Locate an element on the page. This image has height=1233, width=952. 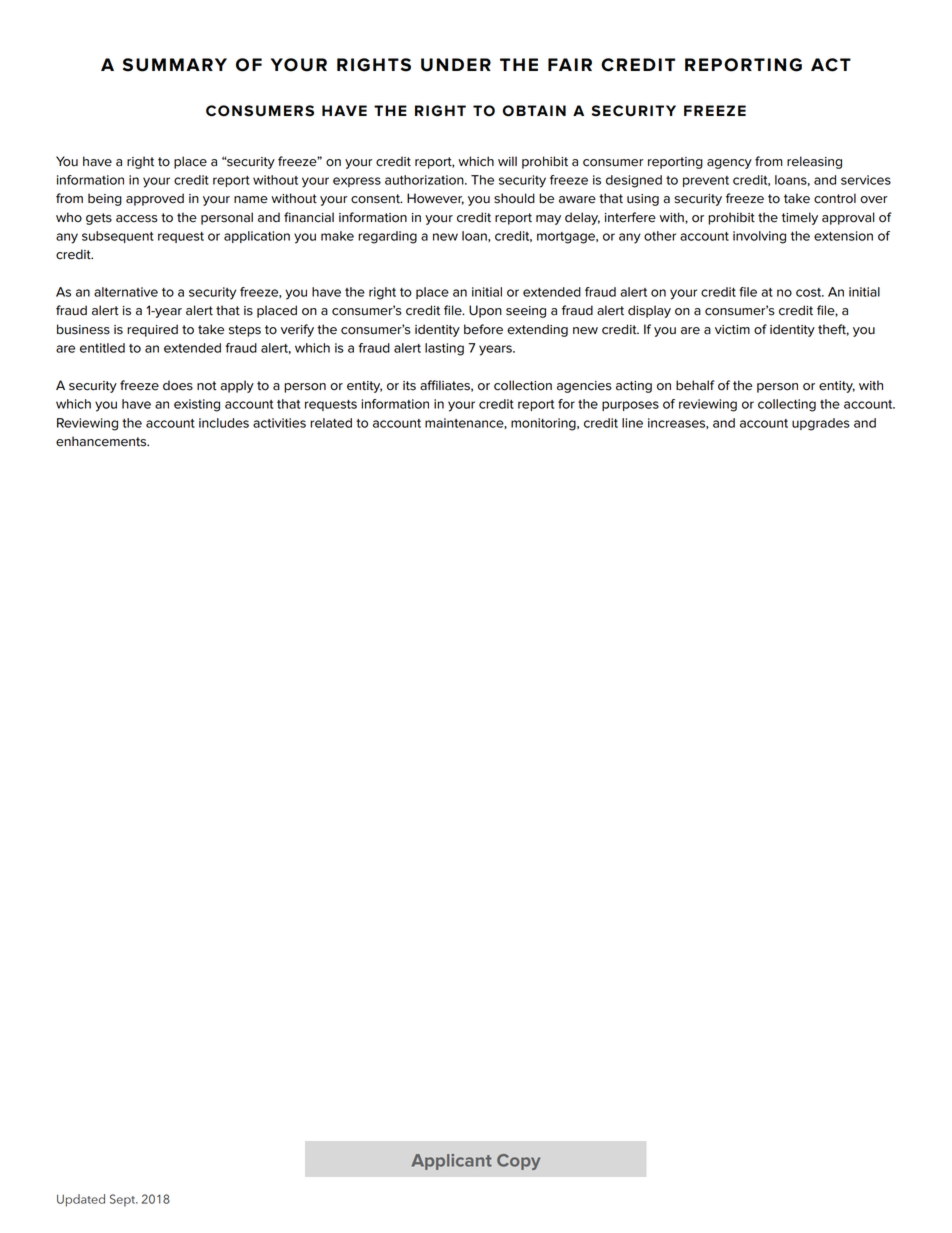
upgrades is located at coordinates (821, 424).
